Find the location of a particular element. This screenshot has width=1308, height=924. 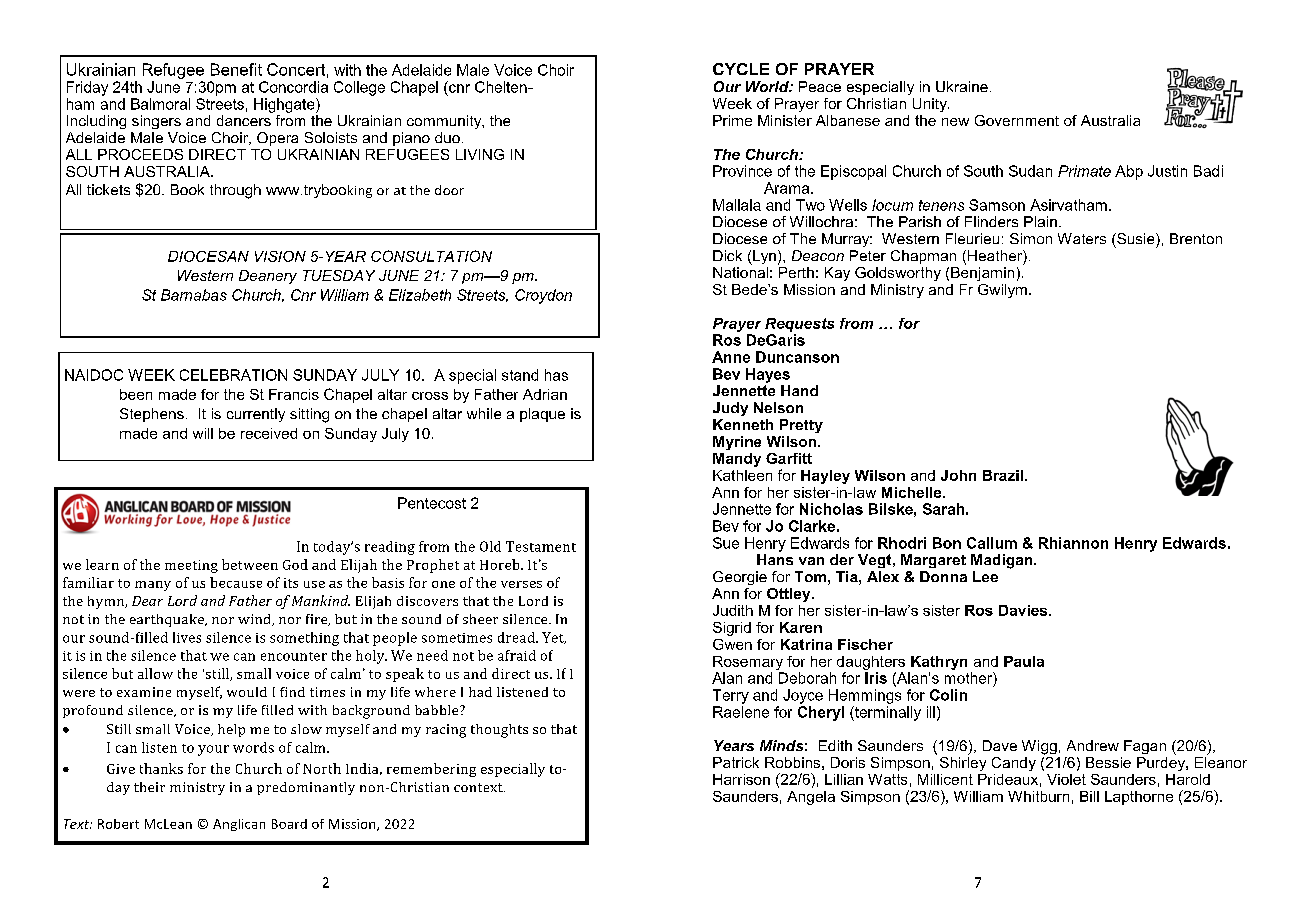

received is located at coordinates (269, 433).
